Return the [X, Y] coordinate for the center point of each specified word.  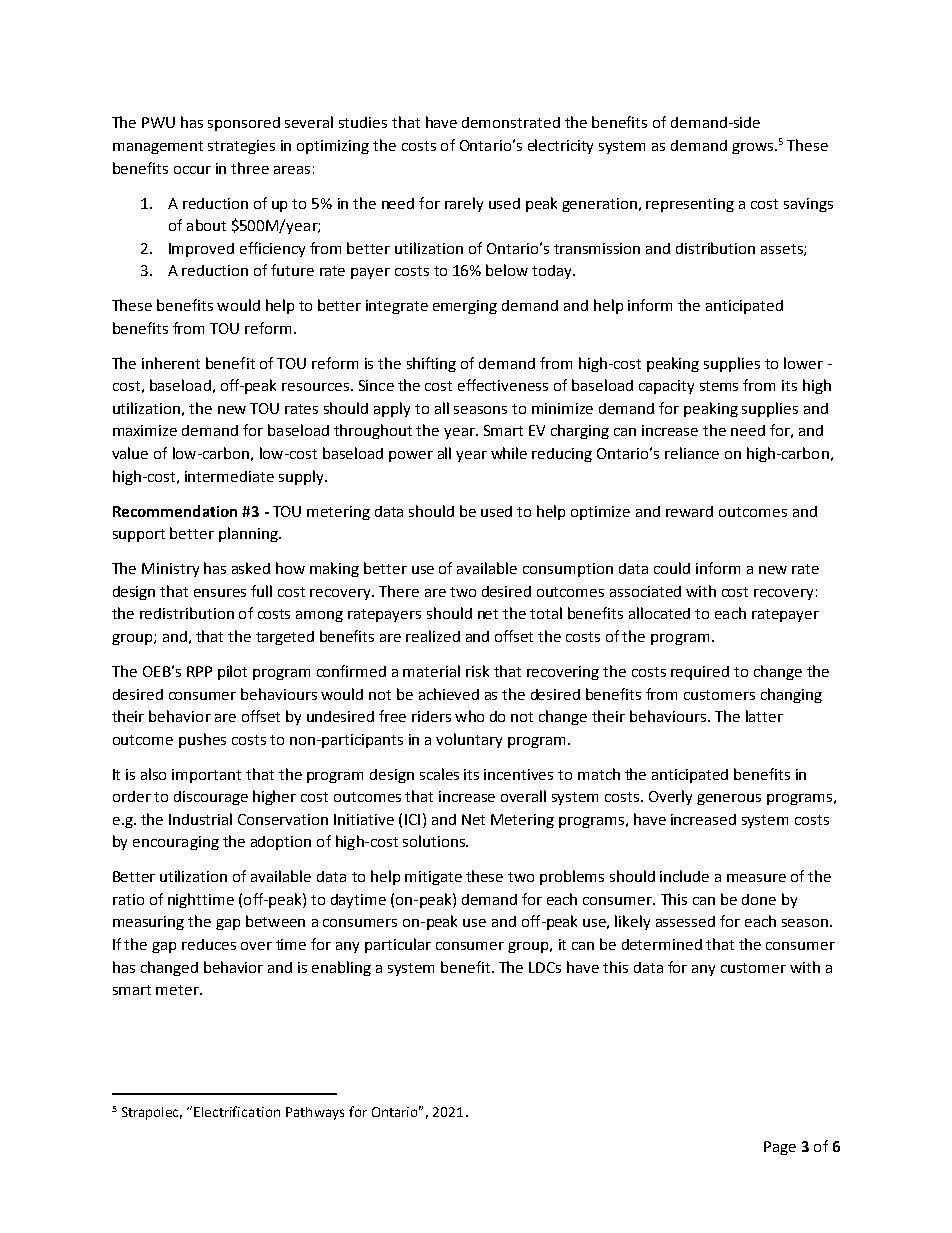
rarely [464, 204]
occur [192, 170]
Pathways [315, 1113]
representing [690, 205]
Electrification [237, 1111]
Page [780, 1148]
